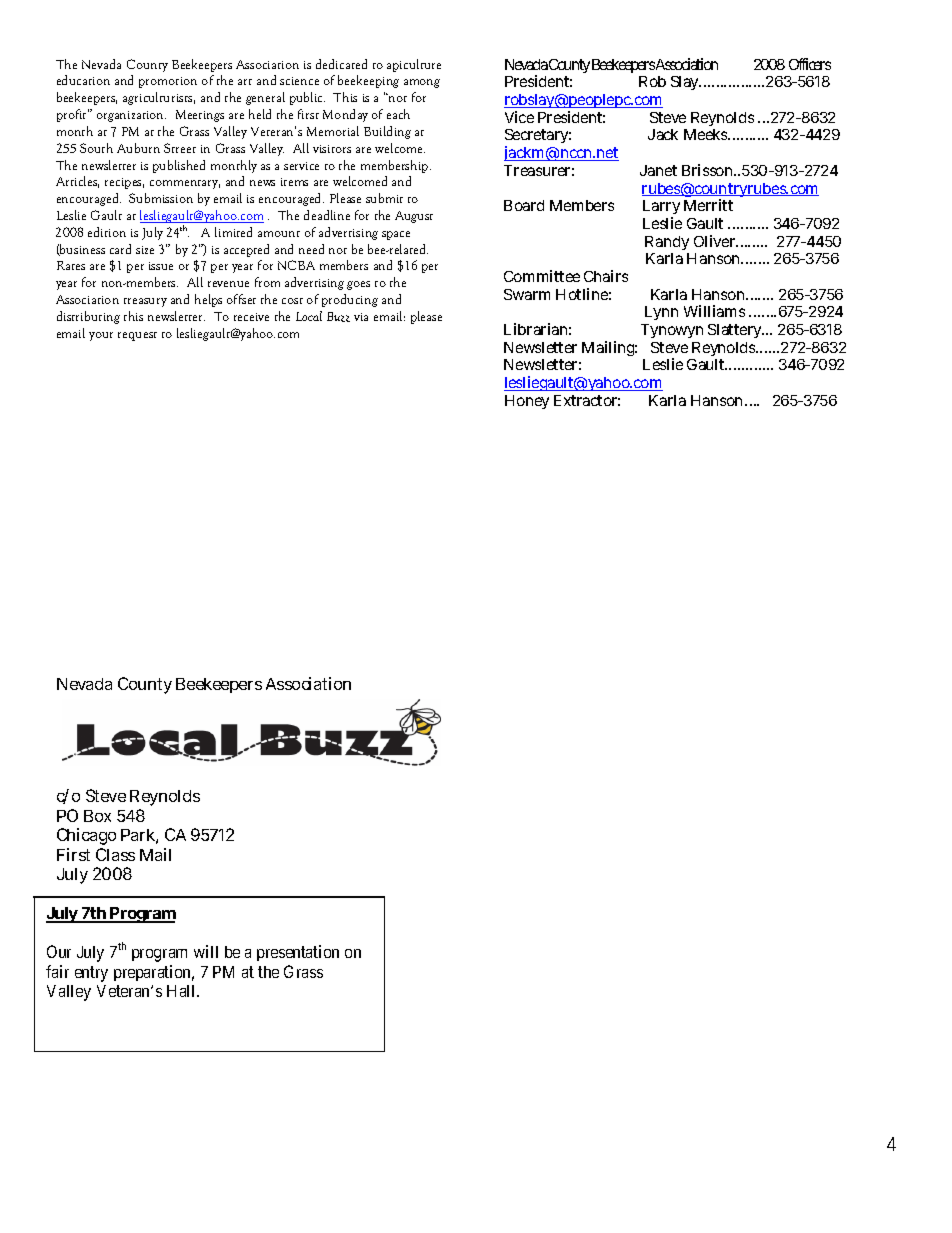  I want to click on Mailing, so click(609, 348).
